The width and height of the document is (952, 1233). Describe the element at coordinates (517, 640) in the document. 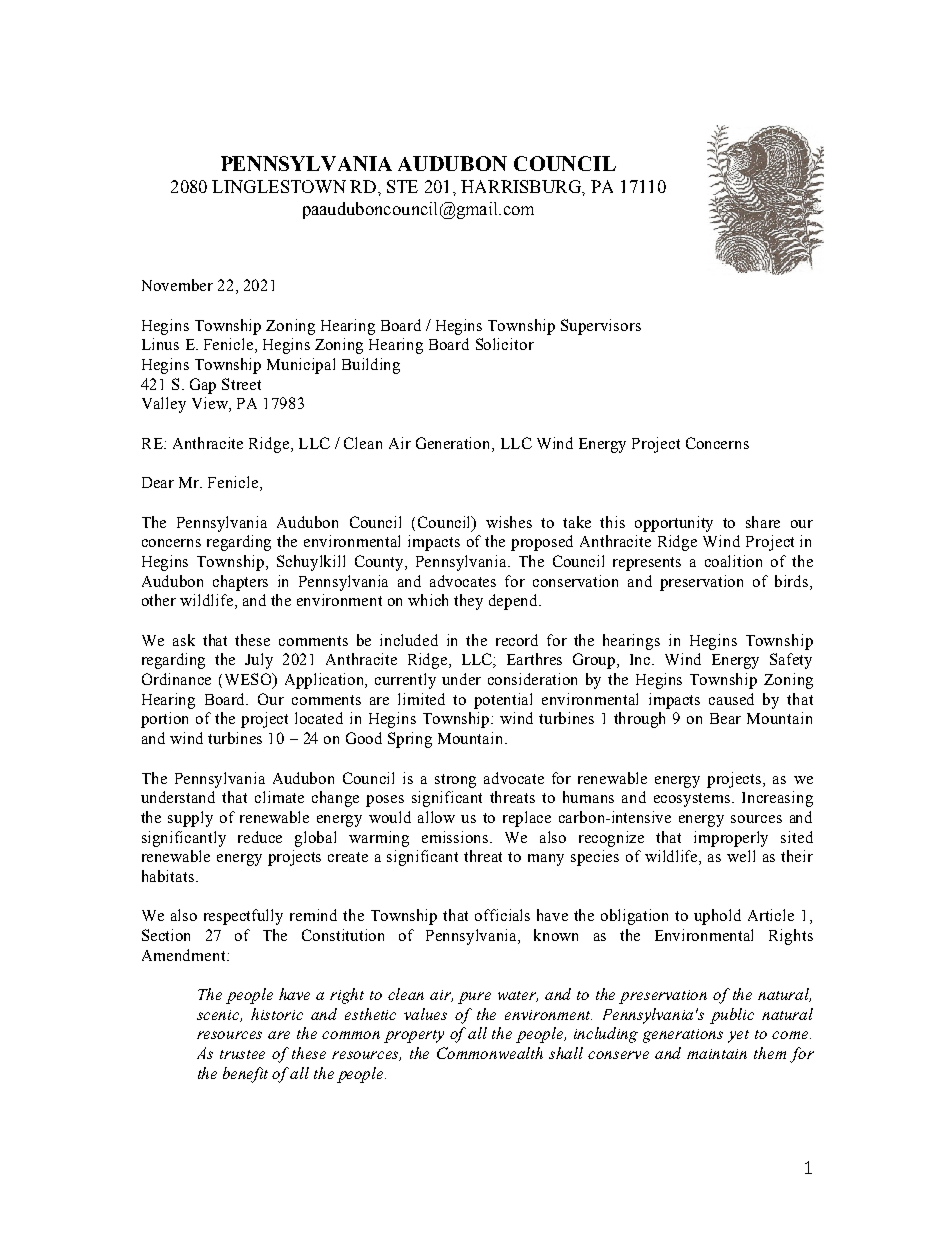

I see `record` at that location.
